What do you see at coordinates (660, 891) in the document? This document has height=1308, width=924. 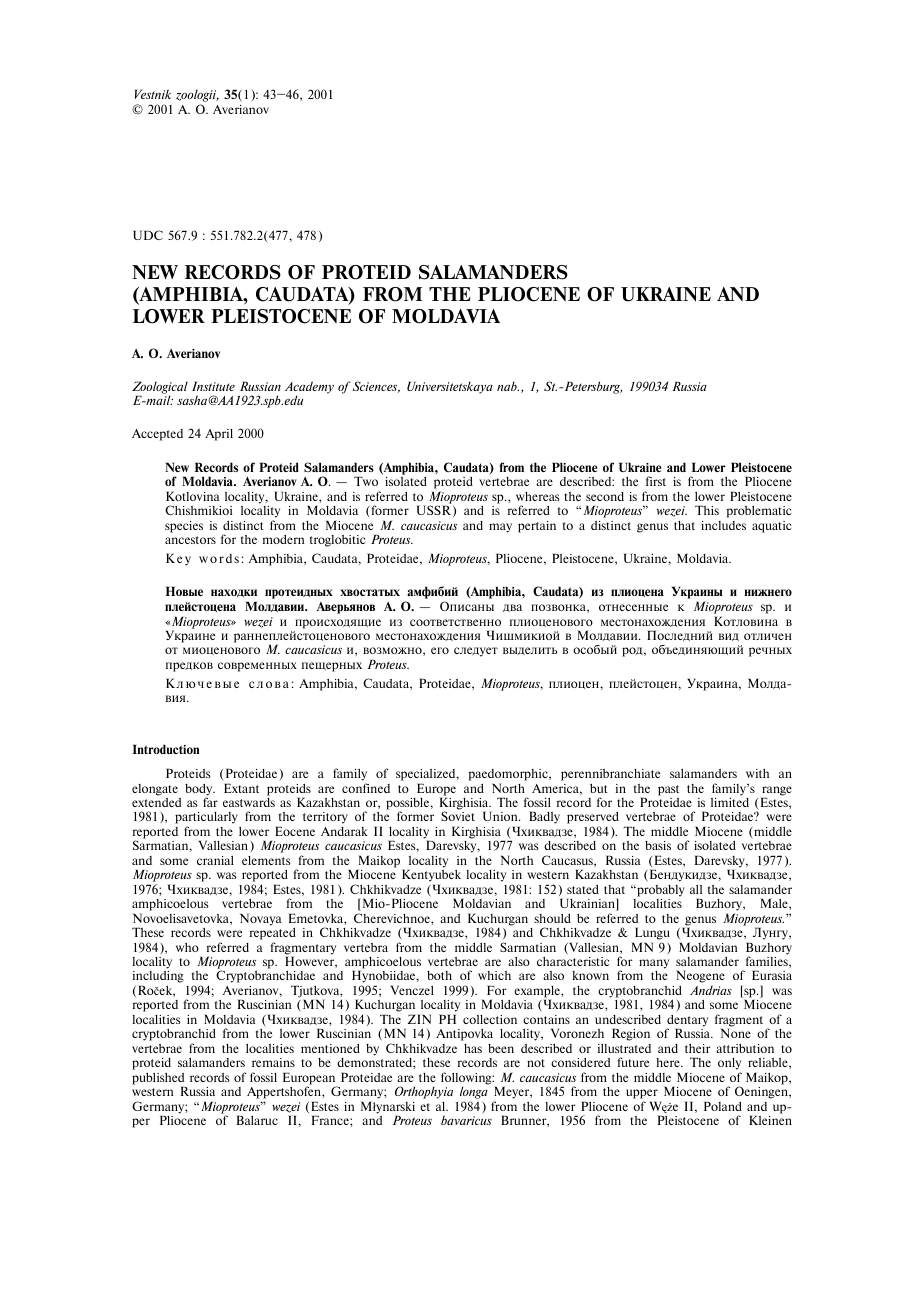 I see `probably` at bounding box center [660, 891].
